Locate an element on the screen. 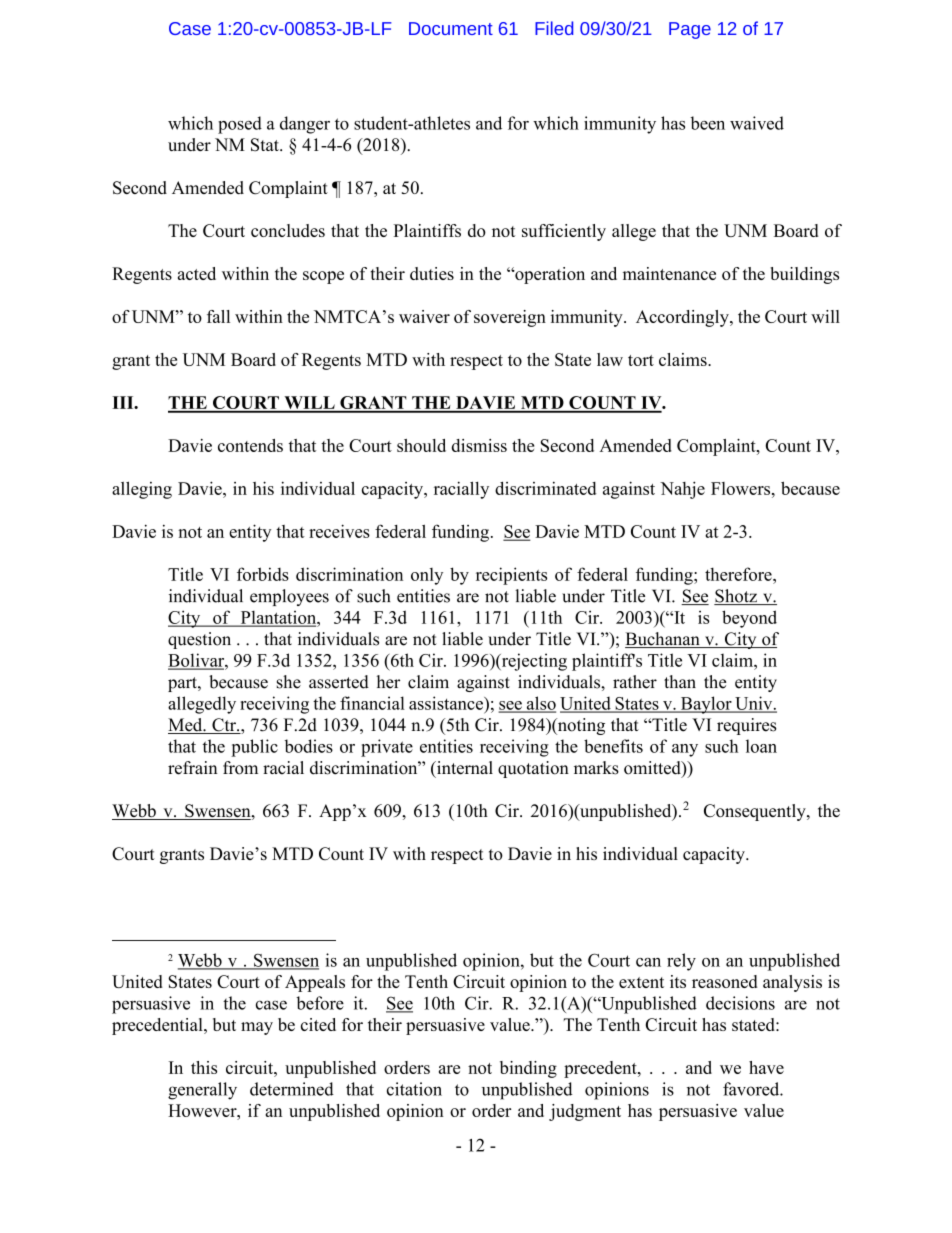 The height and width of the screenshot is (1233, 952). sovereign is located at coordinates (510, 318).
